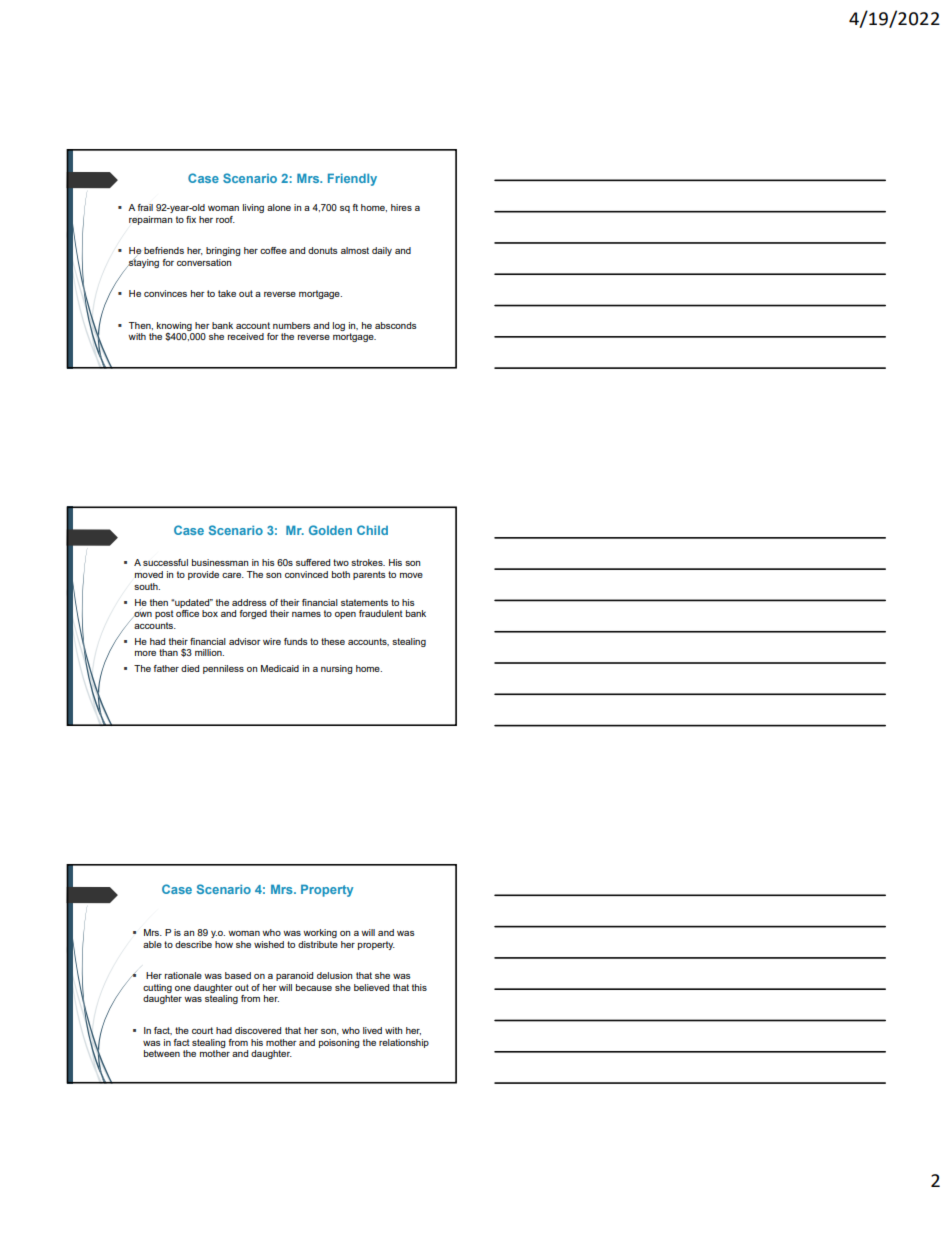  Describe the element at coordinates (279, 207) in the image. I see `alone` at that location.
